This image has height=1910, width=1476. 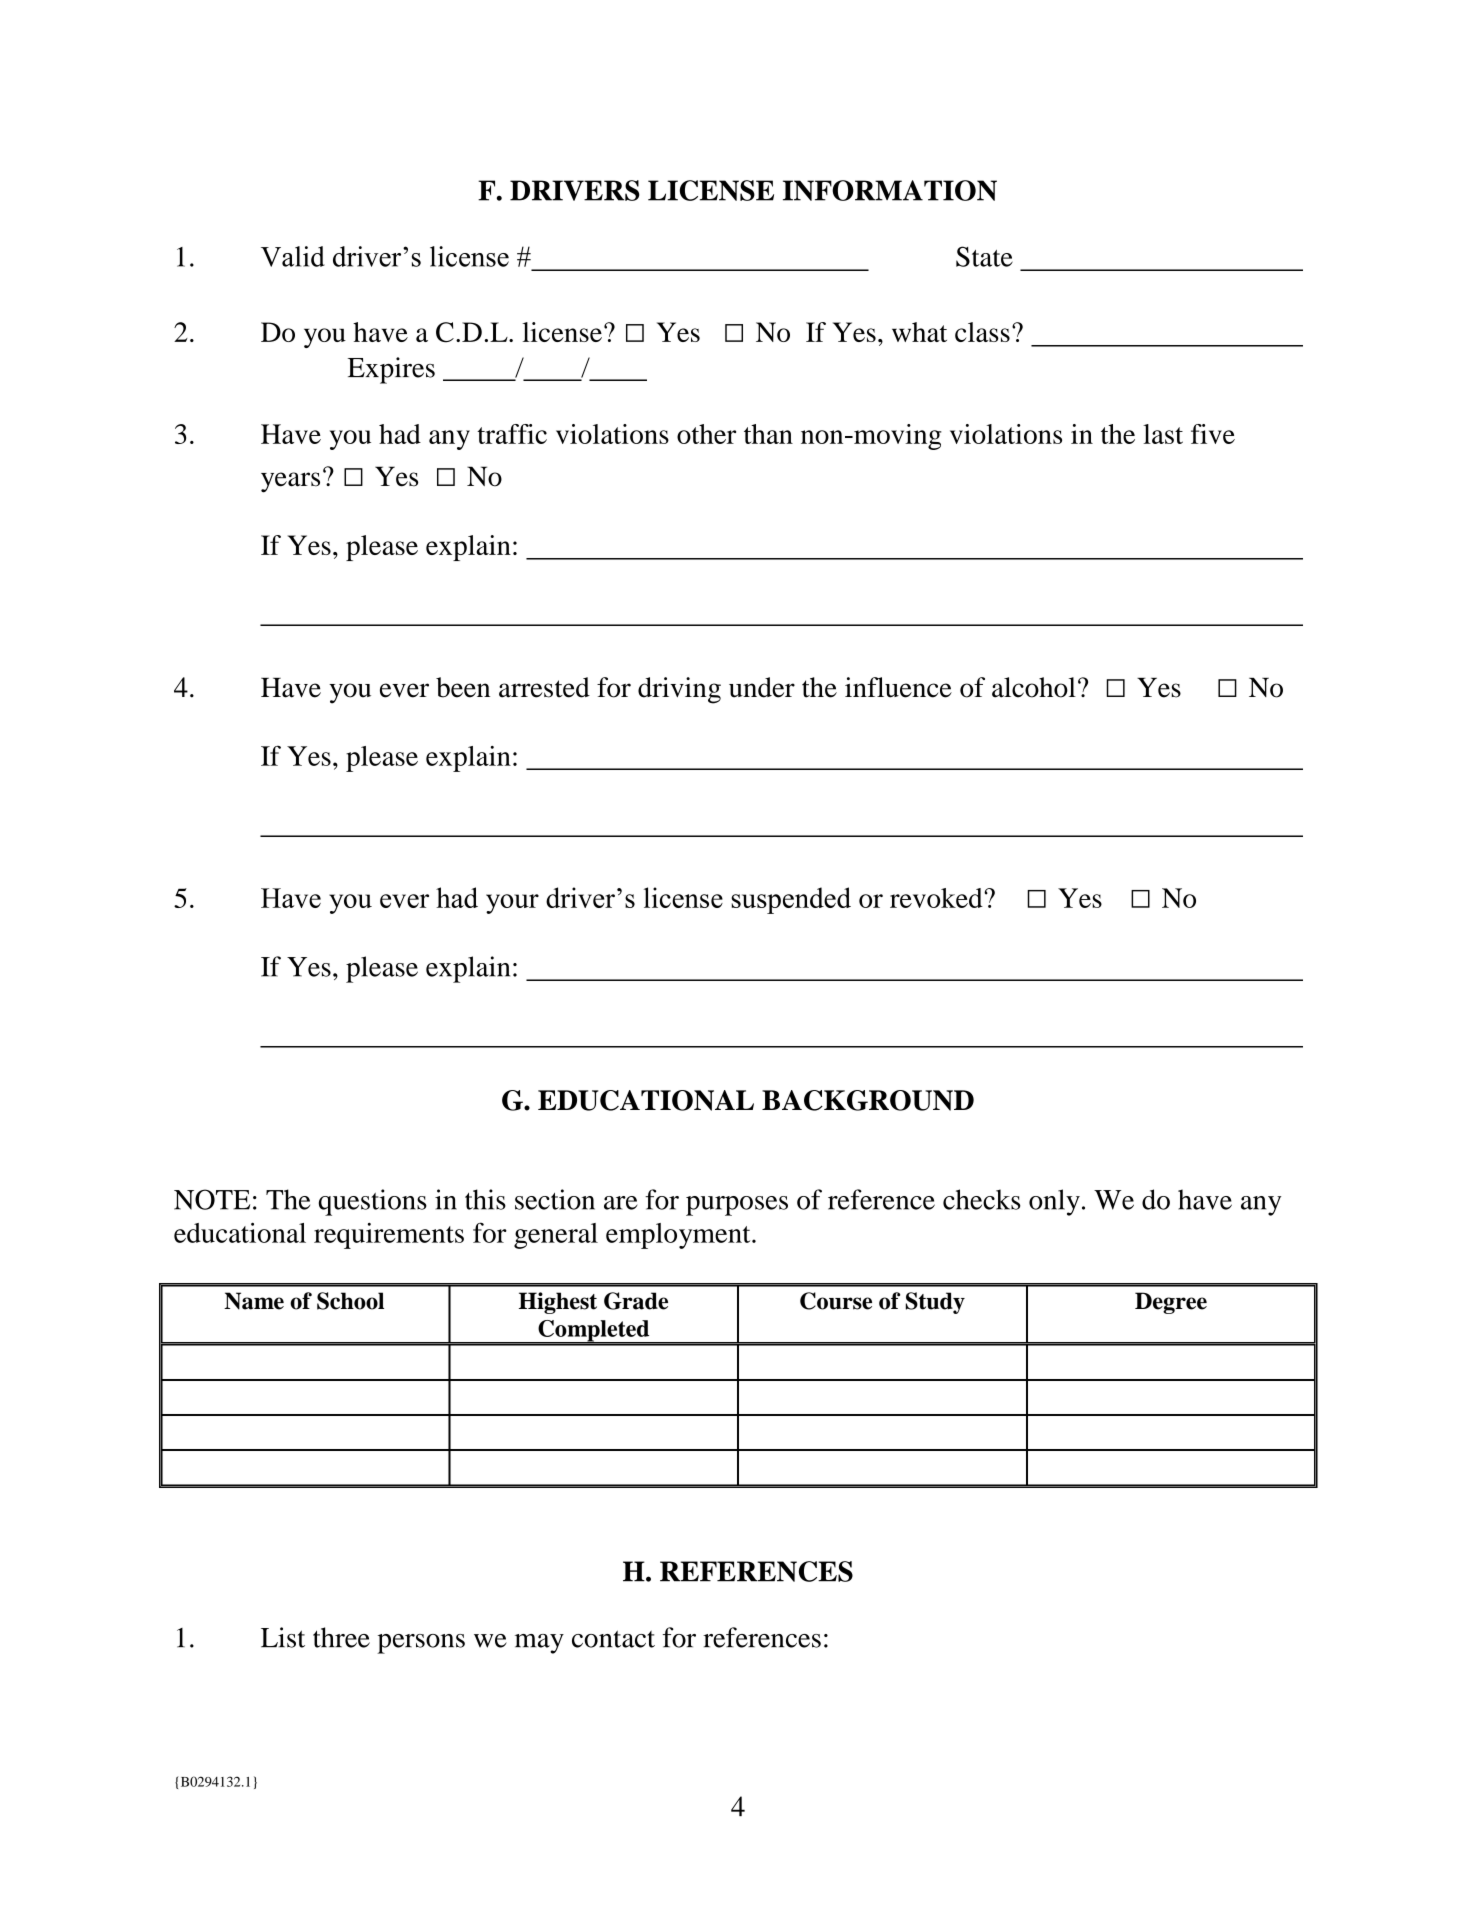 I want to click on State, so click(x=984, y=256).
